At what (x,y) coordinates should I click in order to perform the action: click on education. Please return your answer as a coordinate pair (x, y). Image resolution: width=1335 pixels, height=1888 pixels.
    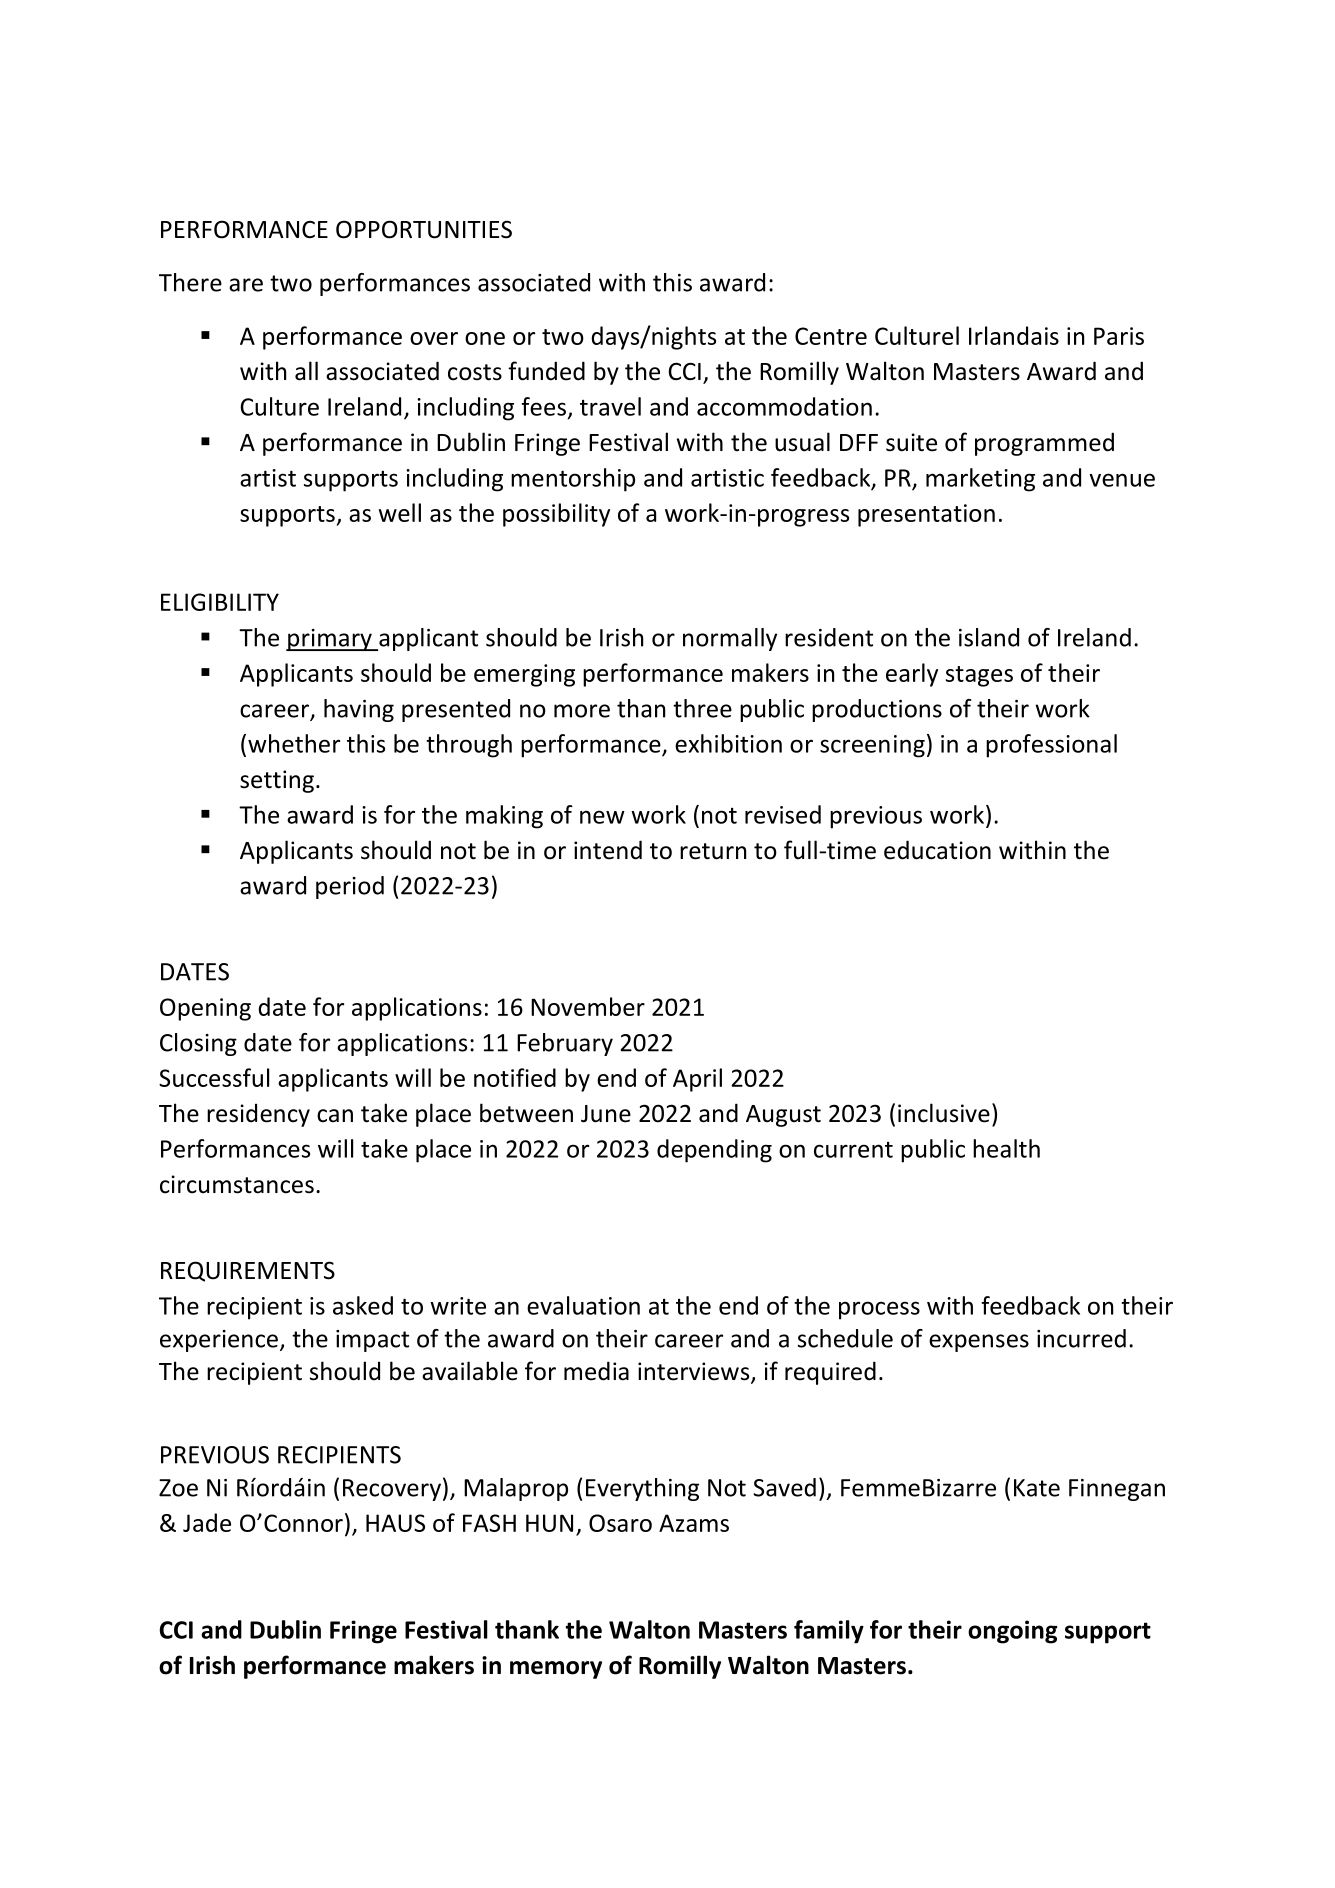
    Looking at the image, I should click on (937, 850).
